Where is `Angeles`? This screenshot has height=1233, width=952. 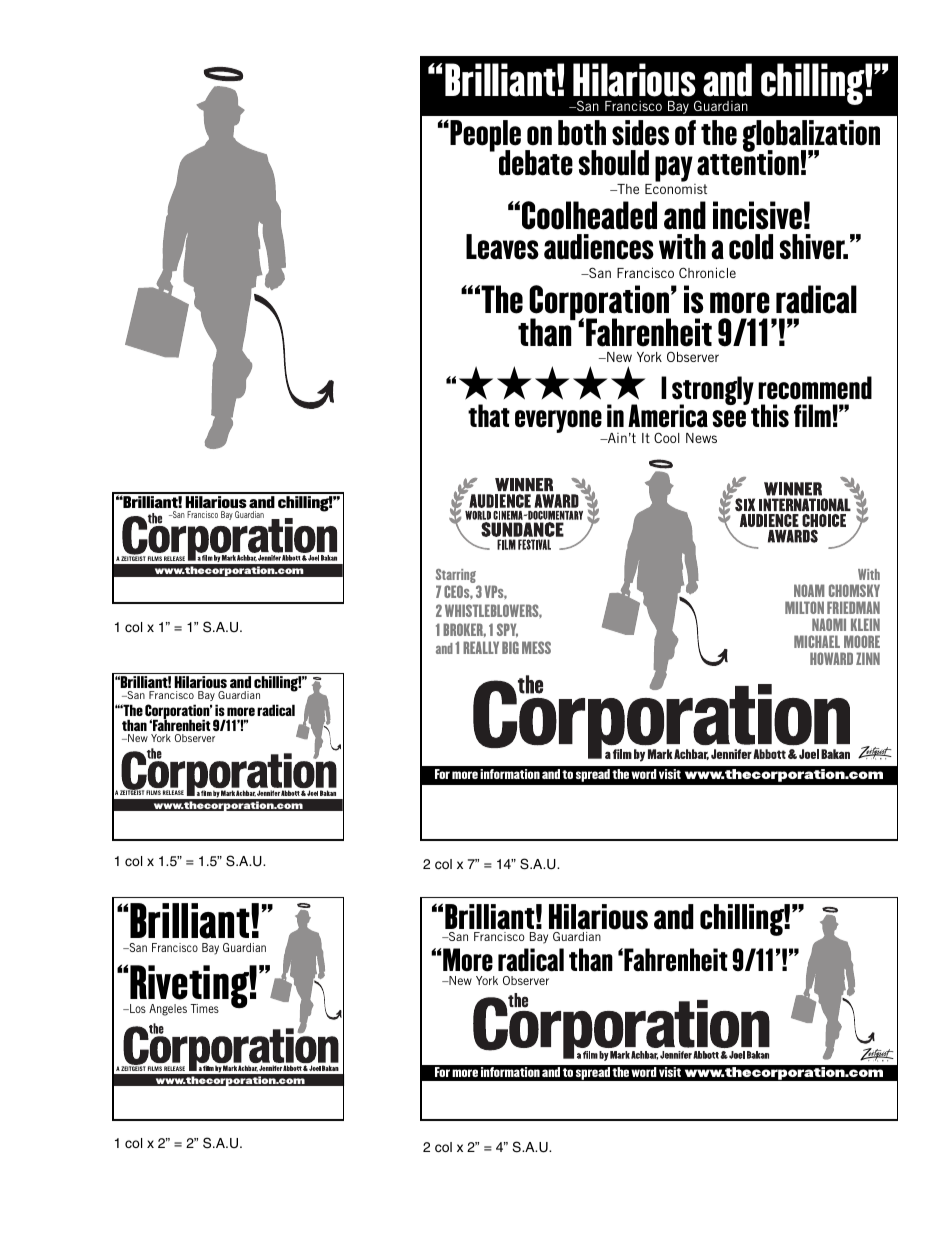
Angeles is located at coordinates (168, 1010).
